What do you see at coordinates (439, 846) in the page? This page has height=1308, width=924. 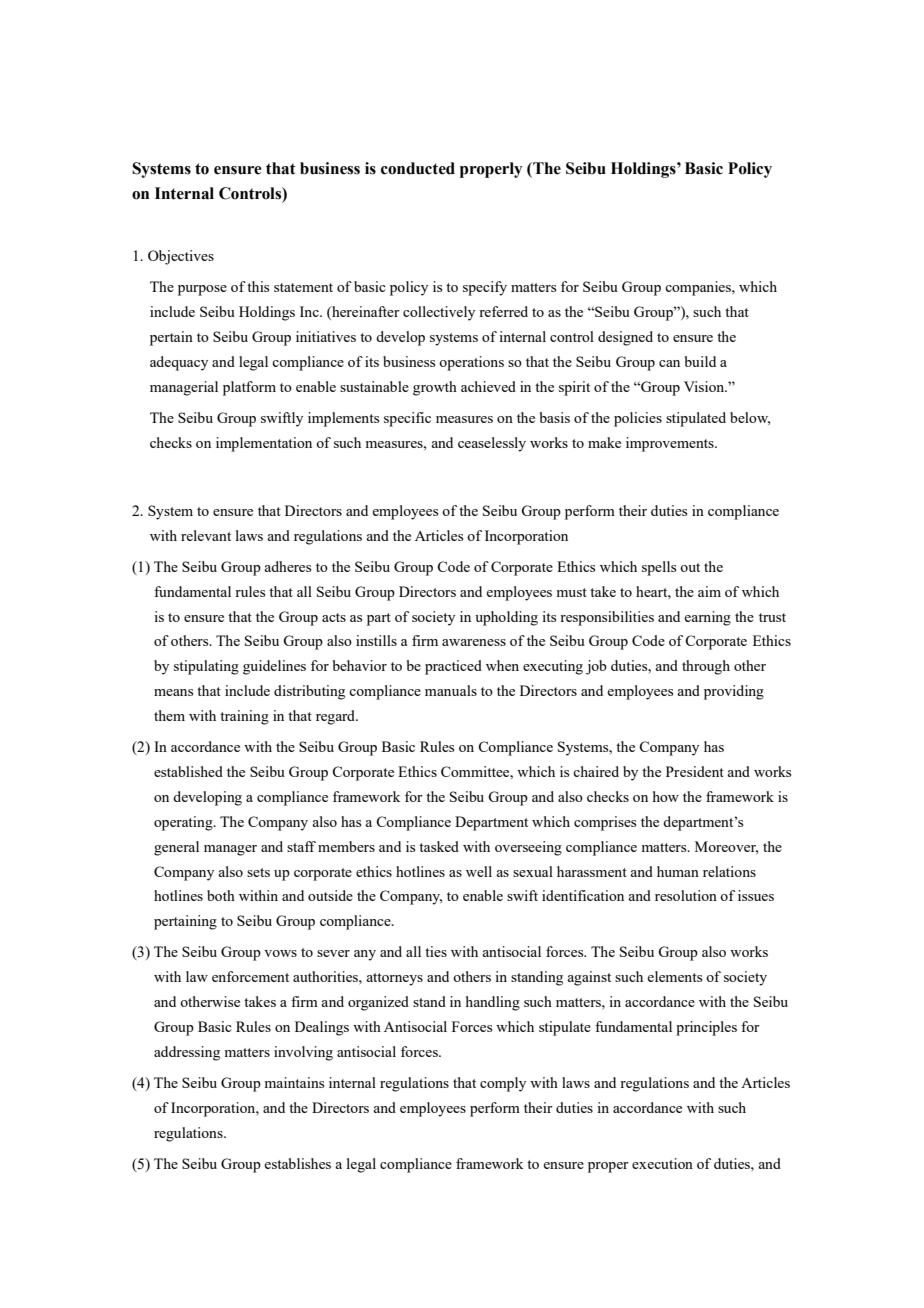 I see `tasked` at bounding box center [439, 846].
